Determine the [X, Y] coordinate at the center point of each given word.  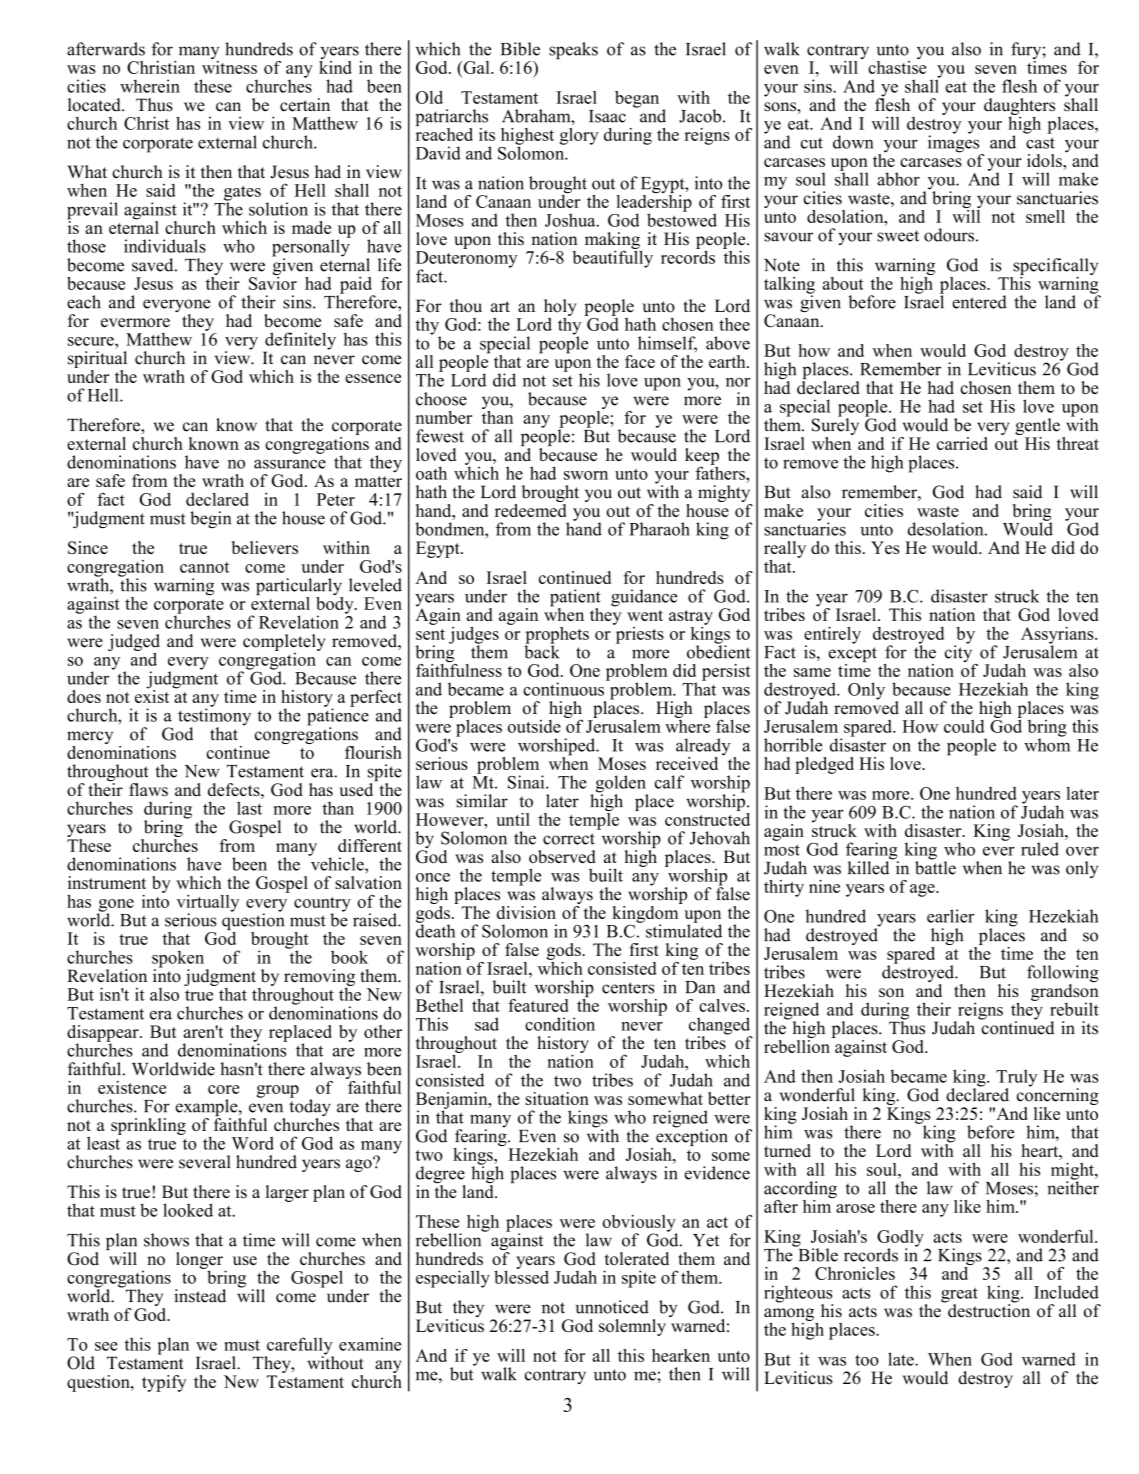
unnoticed [612, 1307]
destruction [988, 1310]
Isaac [607, 116]
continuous [563, 689]
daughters [1019, 107]
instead [200, 1296]
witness [229, 66]
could [964, 726]
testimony [214, 717]
